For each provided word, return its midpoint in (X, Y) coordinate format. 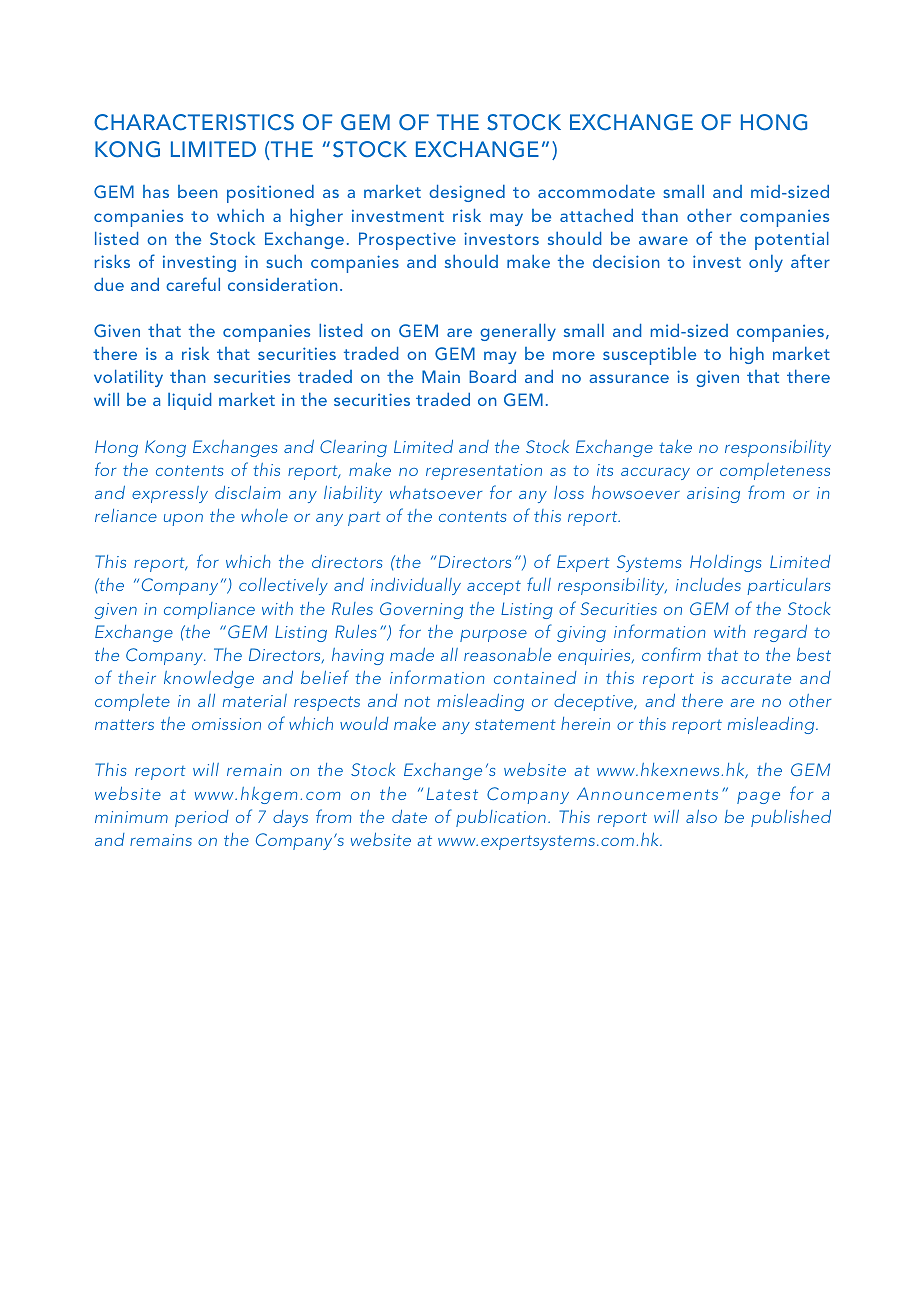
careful (193, 284)
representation (484, 472)
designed (467, 193)
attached (596, 215)
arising (713, 495)
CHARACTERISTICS (194, 122)
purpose (493, 636)
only (766, 263)
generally (518, 332)
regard (780, 633)
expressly (170, 494)
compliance (209, 610)
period (201, 818)
